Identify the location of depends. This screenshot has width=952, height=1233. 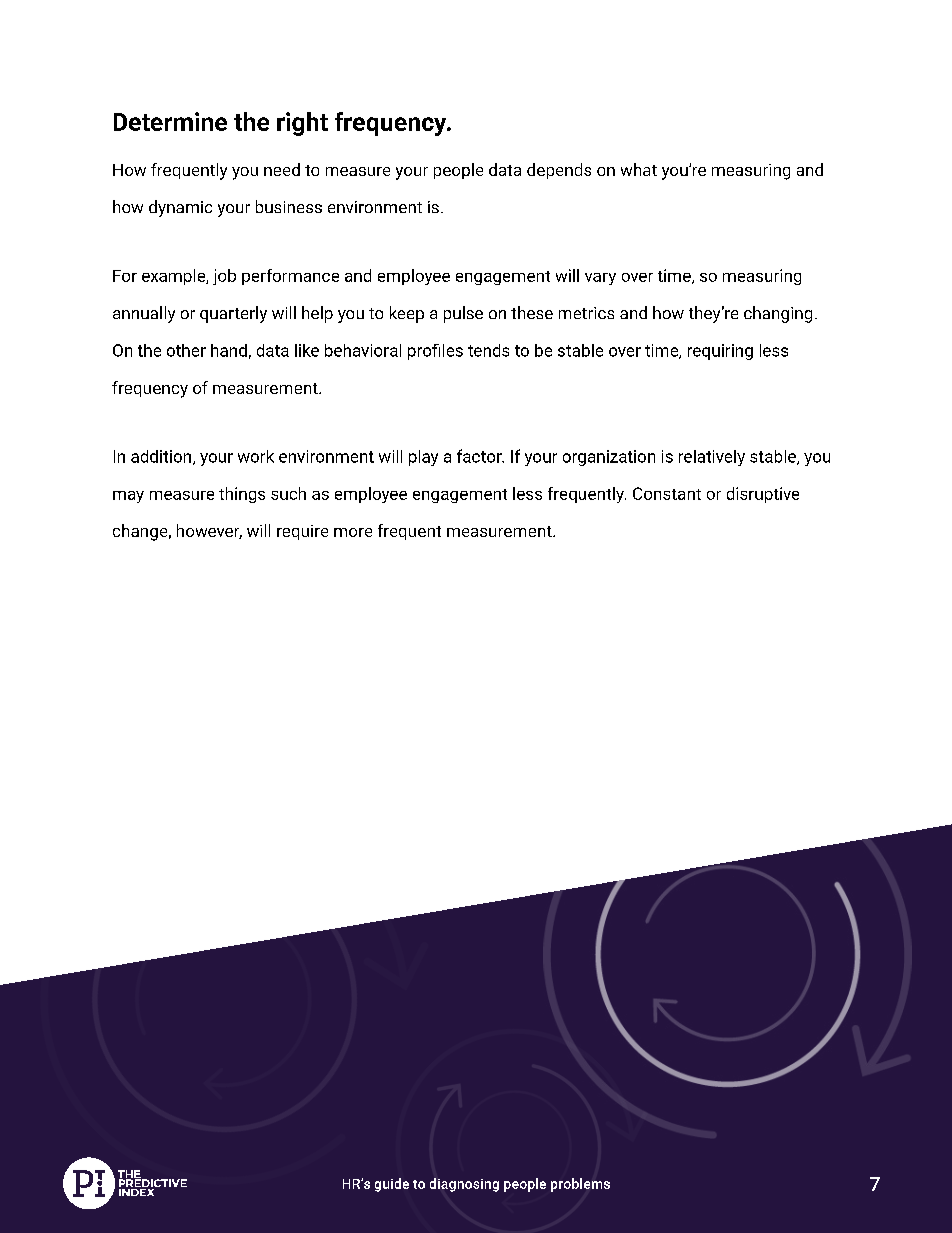
(559, 171).
